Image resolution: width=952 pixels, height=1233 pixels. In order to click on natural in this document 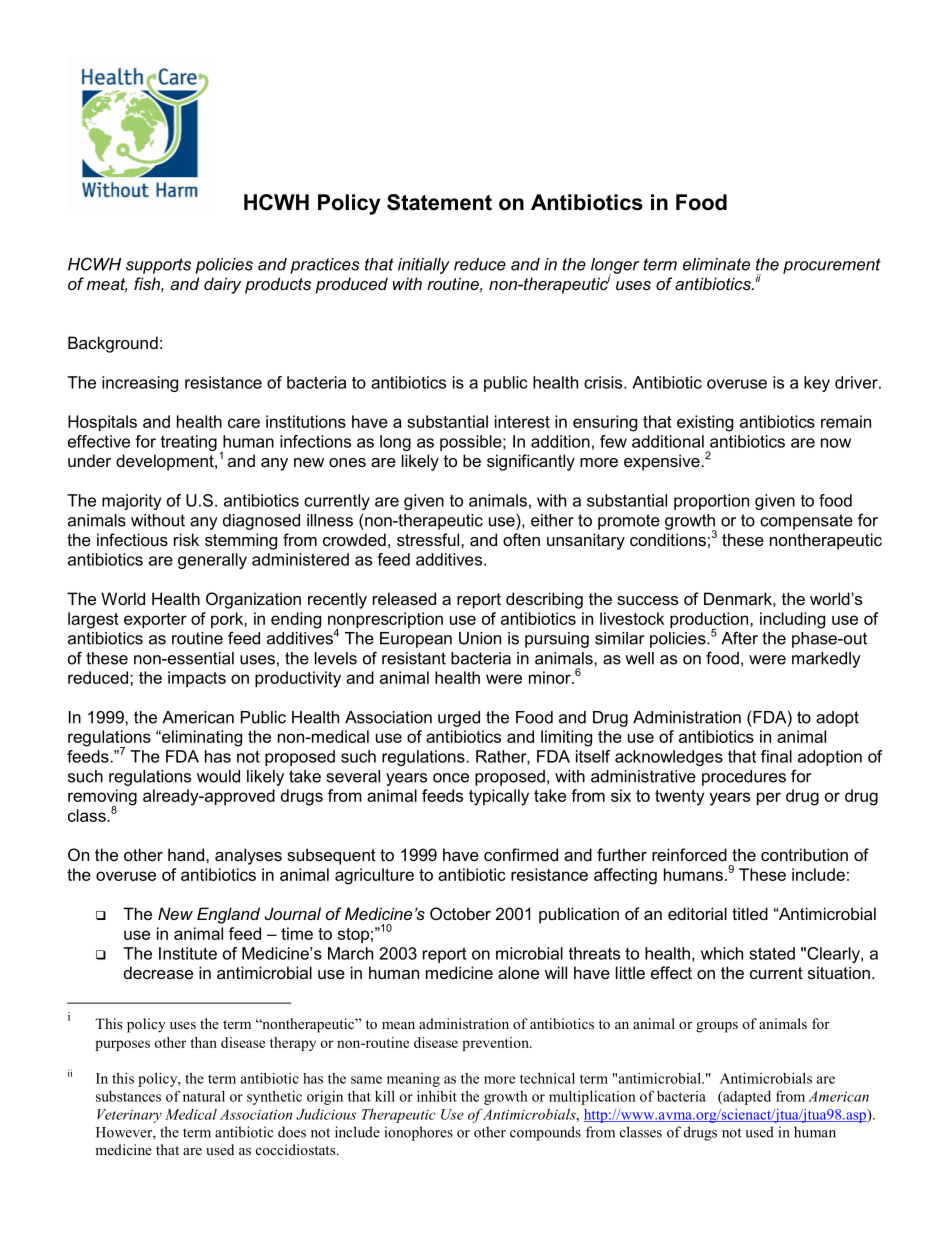, I will do `click(204, 1096)`.
